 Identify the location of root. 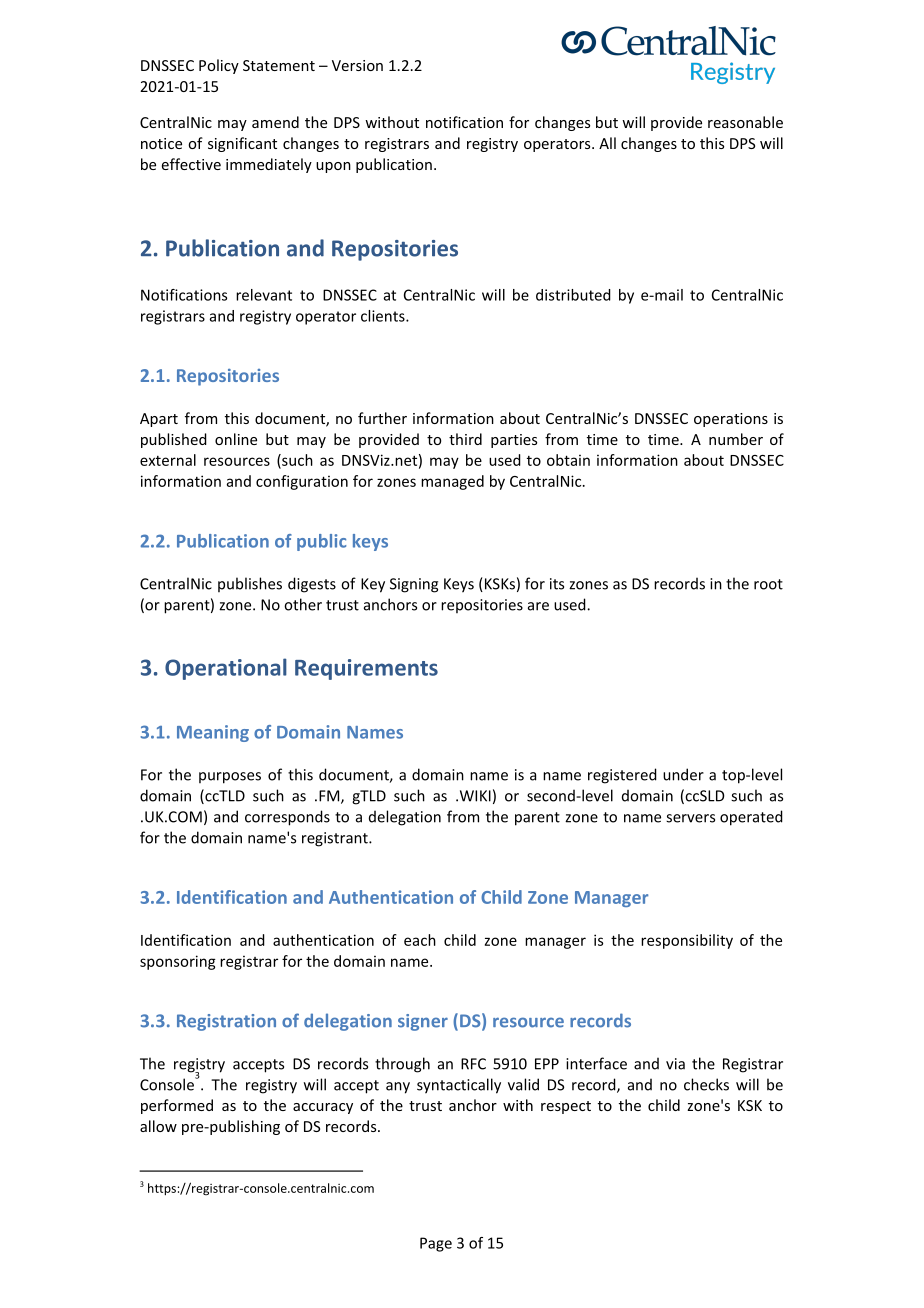
(768, 584).
